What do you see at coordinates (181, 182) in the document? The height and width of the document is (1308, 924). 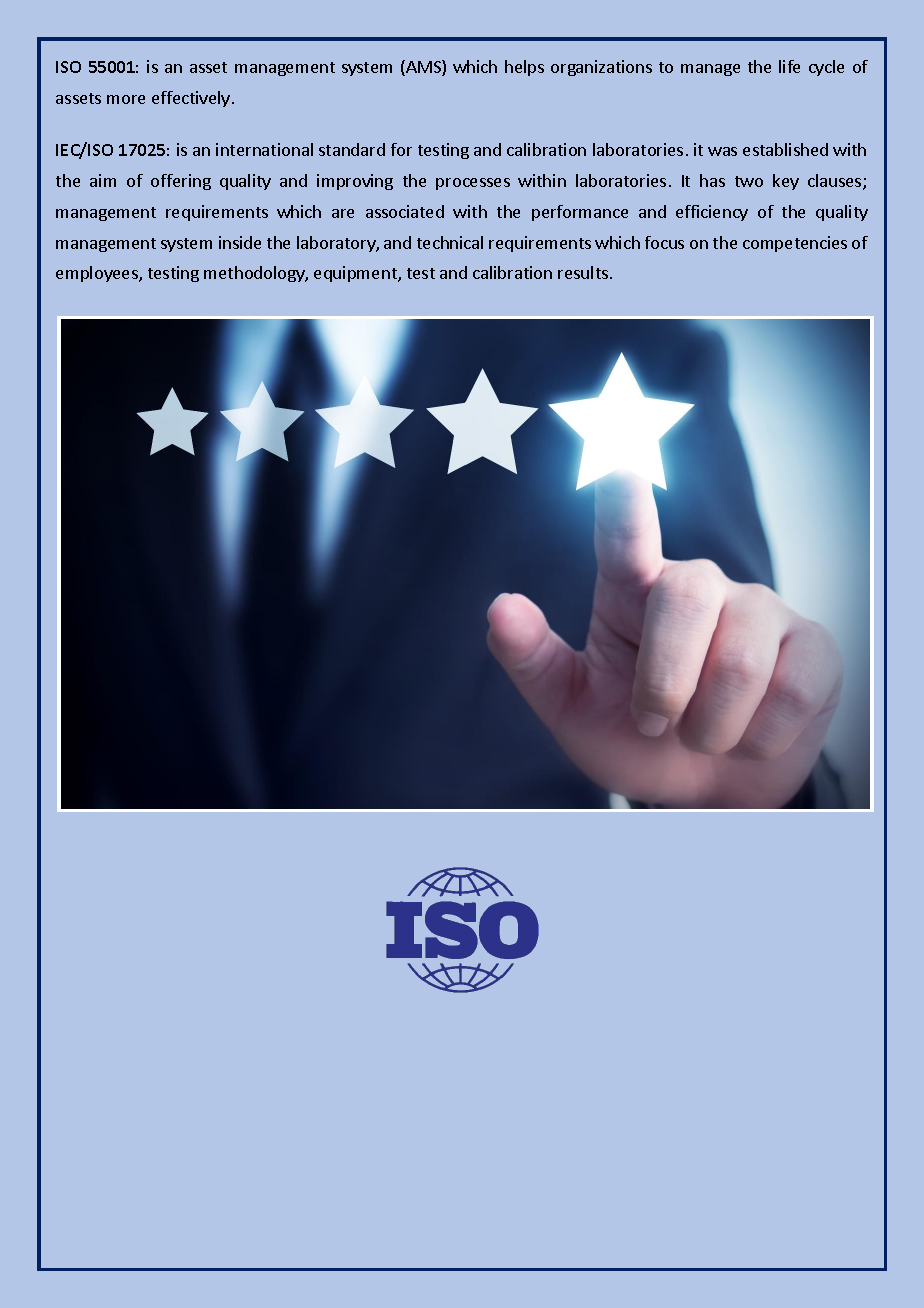 I see `offering` at bounding box center [181, 182].
